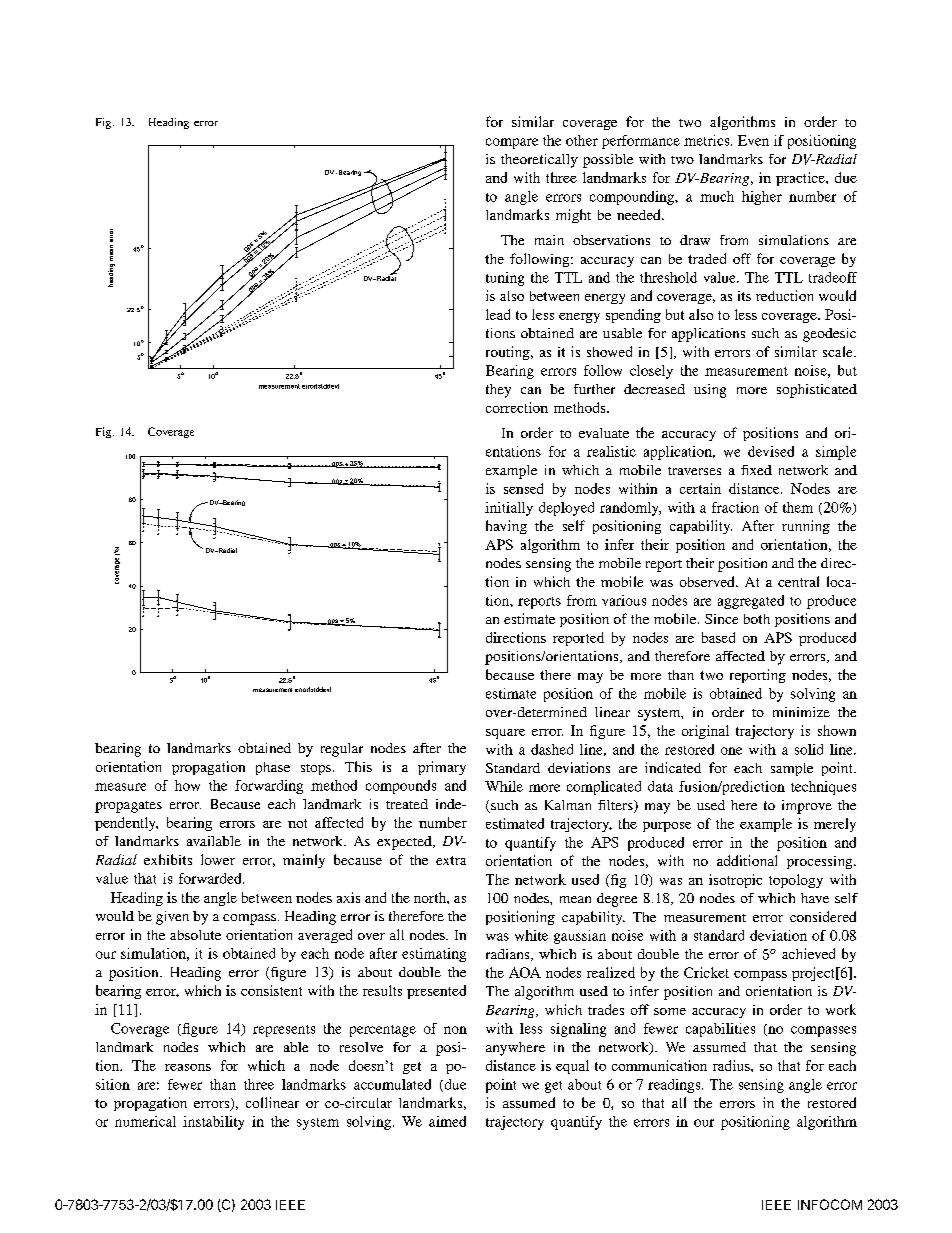 The width and height of the image is (952, 1233). What do you see at coordinates (213, 1123) in the image?
I see `instability` at bounding box center [213, 1123].
